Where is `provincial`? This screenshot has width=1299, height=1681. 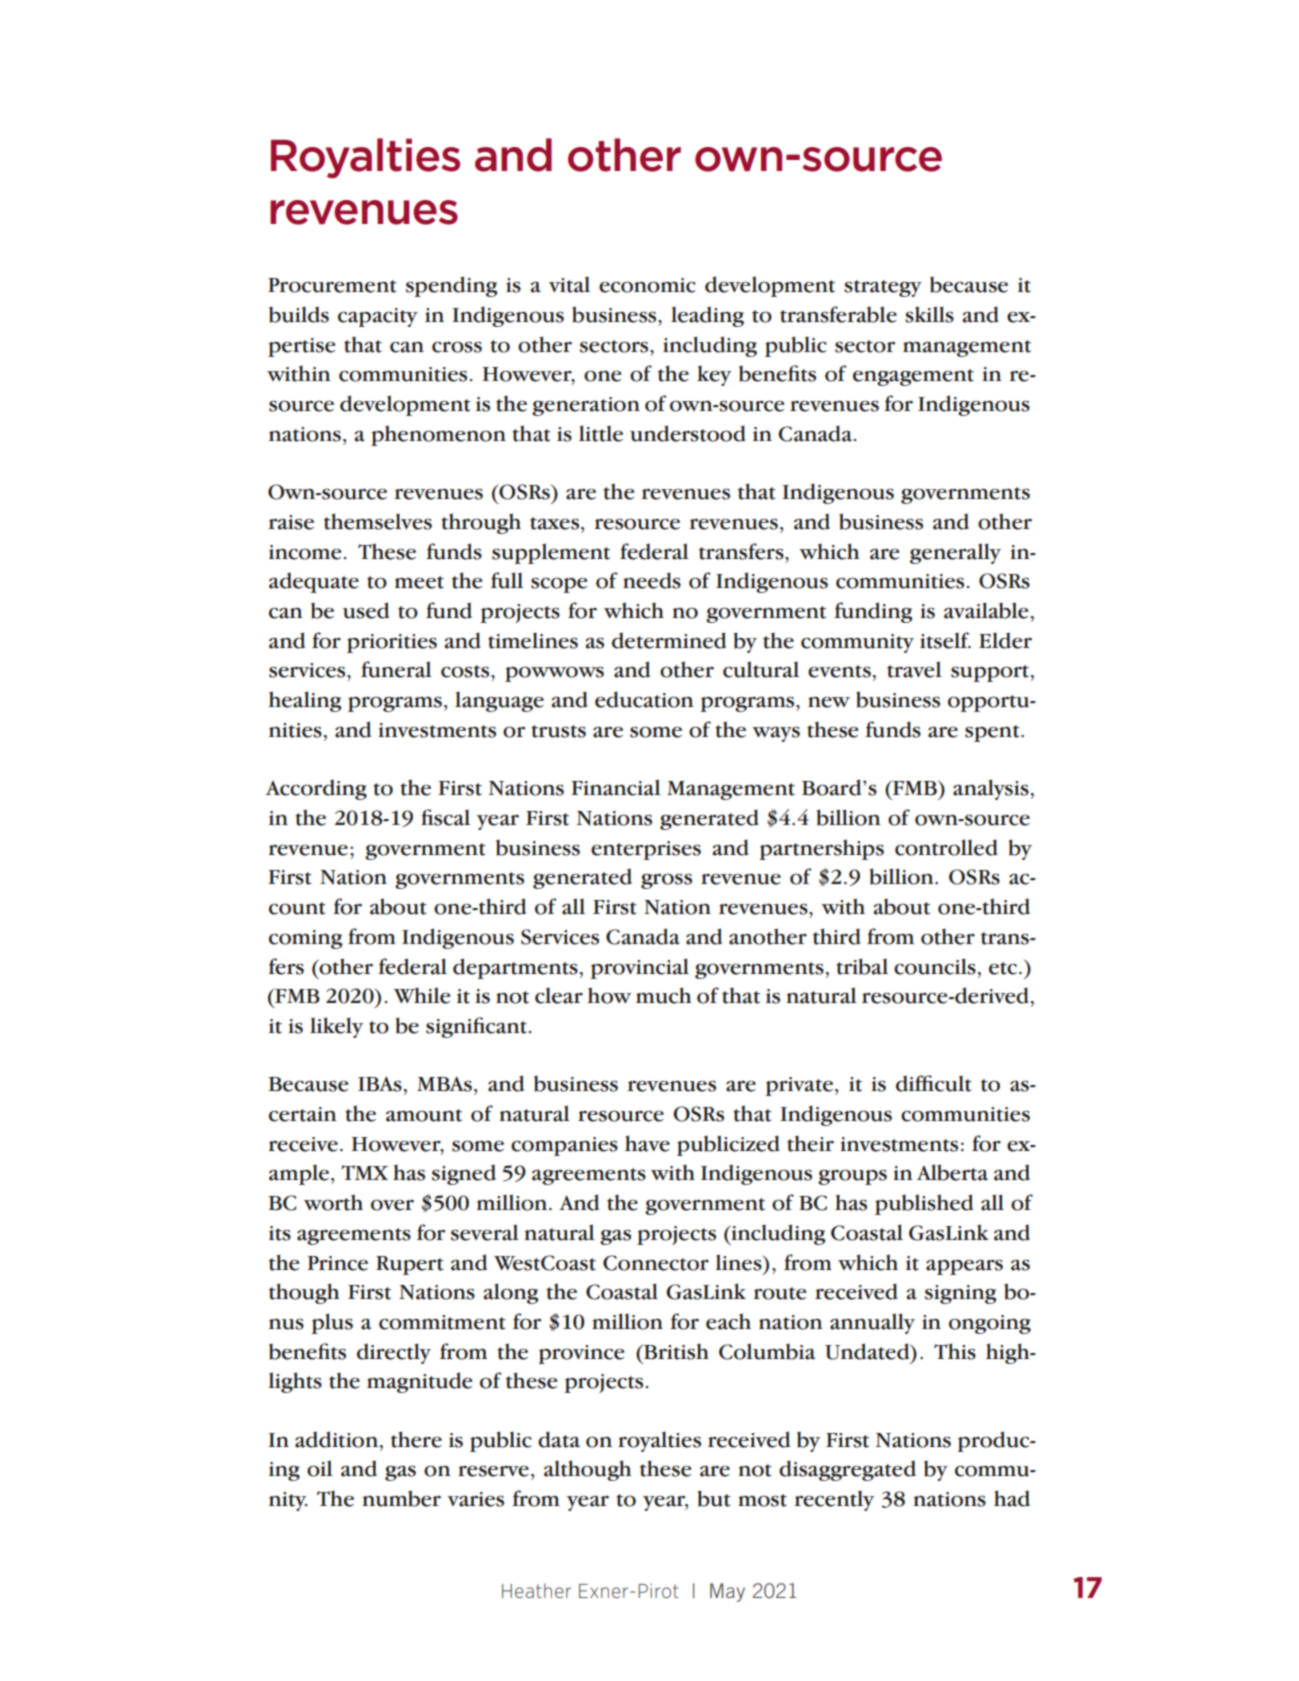
provincial is located at coordinates (640, 968).
